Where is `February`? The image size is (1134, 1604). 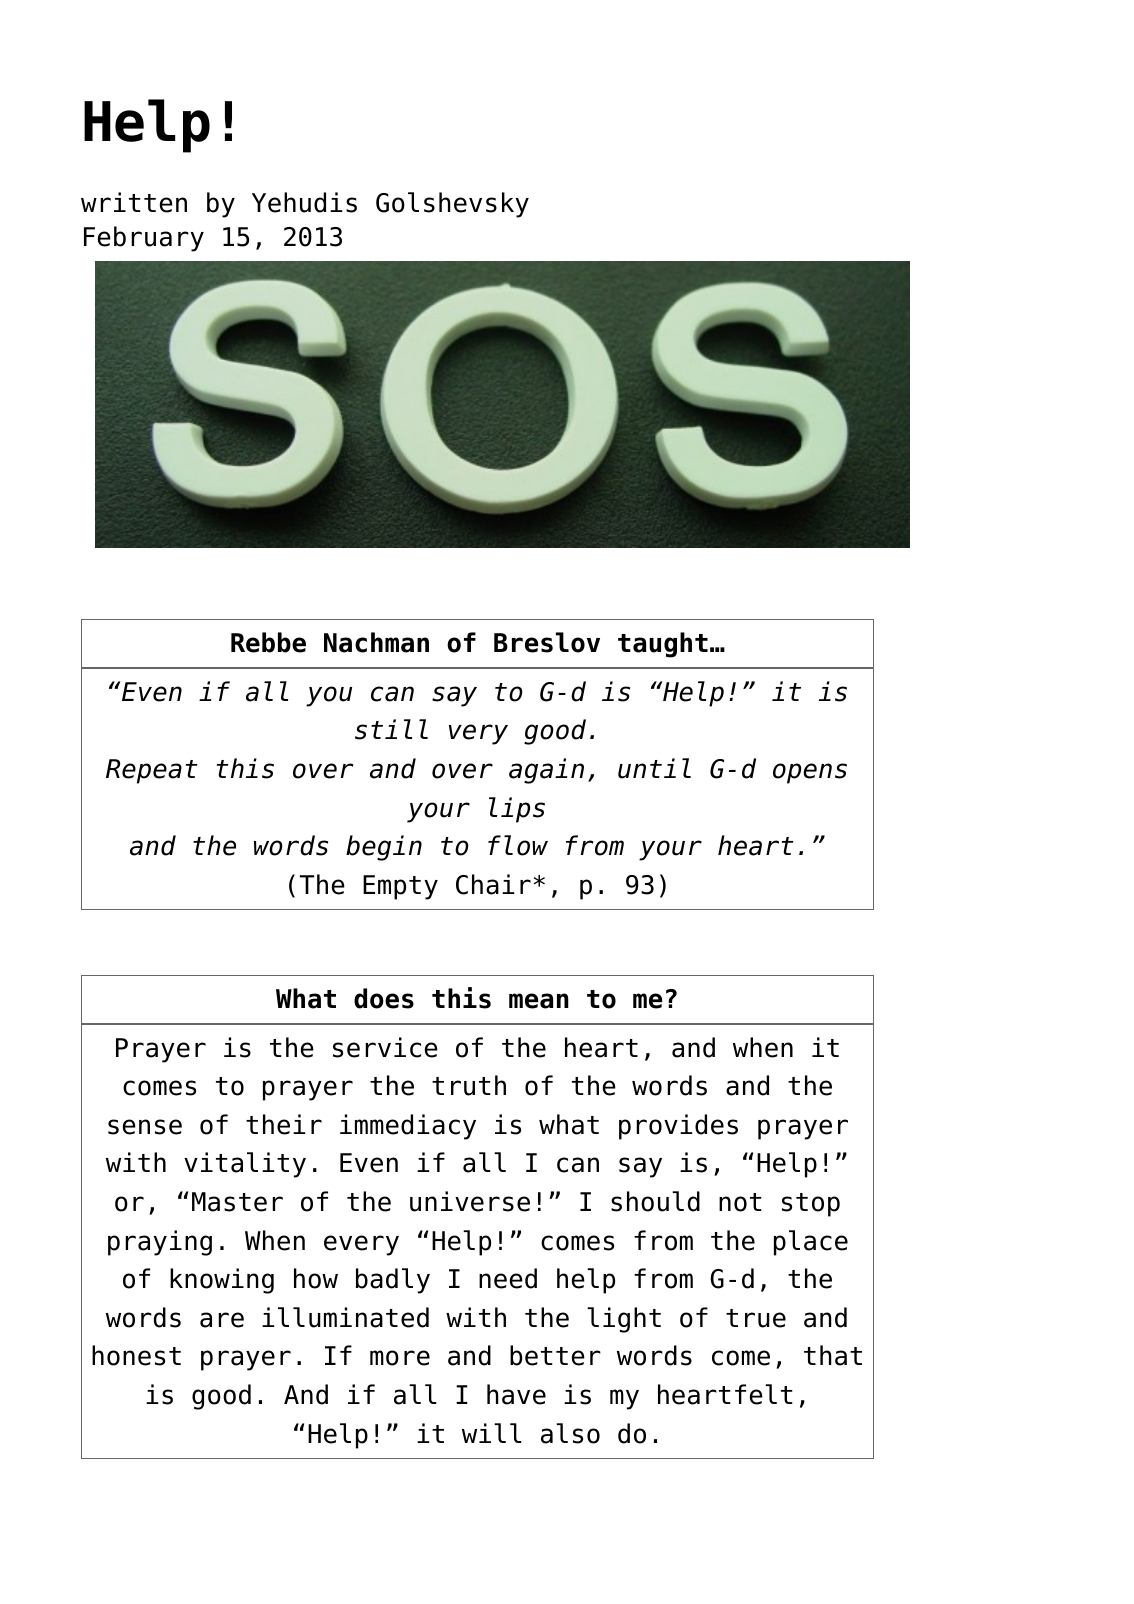
February is located at coordinates (144, 239).
